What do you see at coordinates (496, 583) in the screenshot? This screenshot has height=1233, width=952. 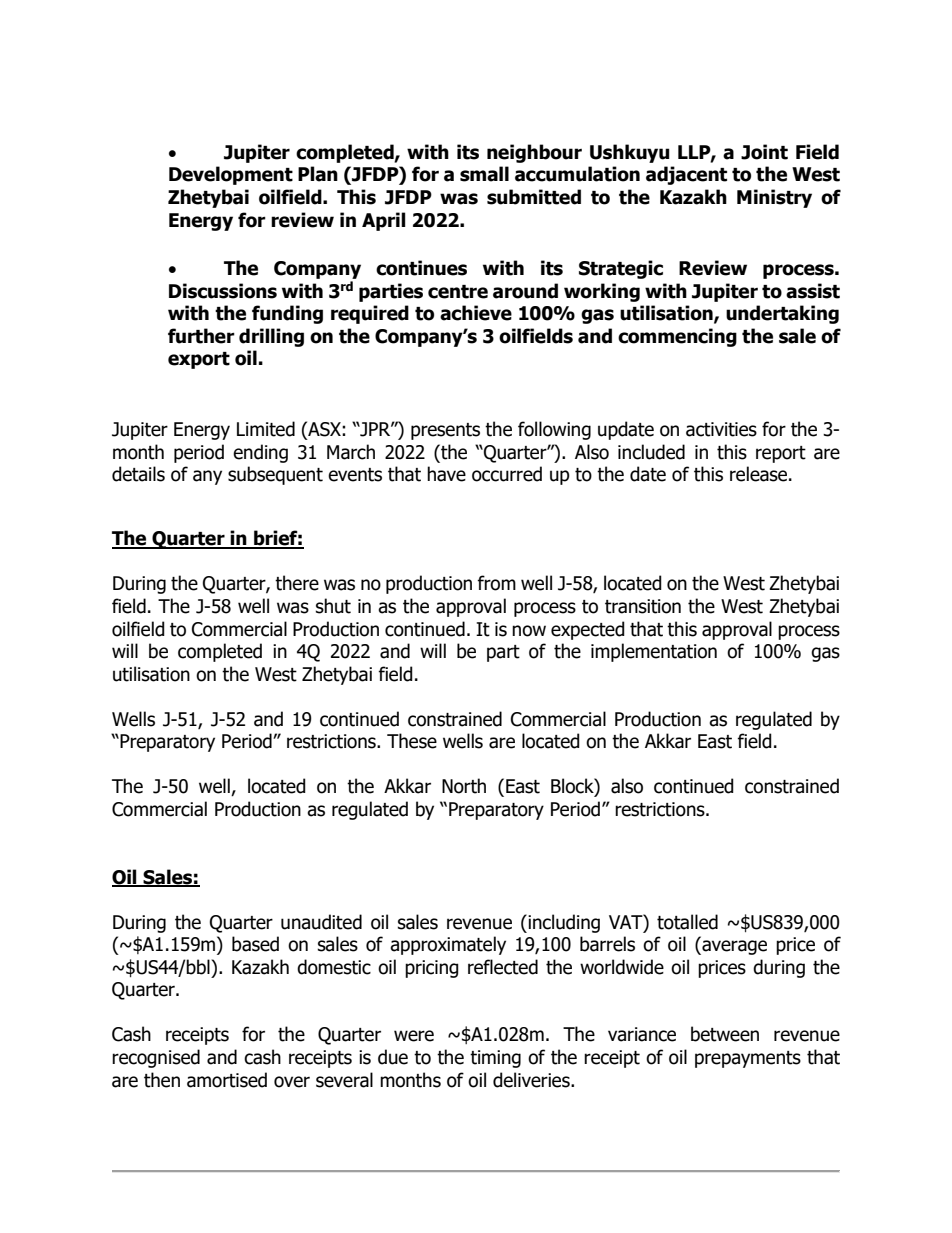 I see `from` at bounding box center [496, 583].
